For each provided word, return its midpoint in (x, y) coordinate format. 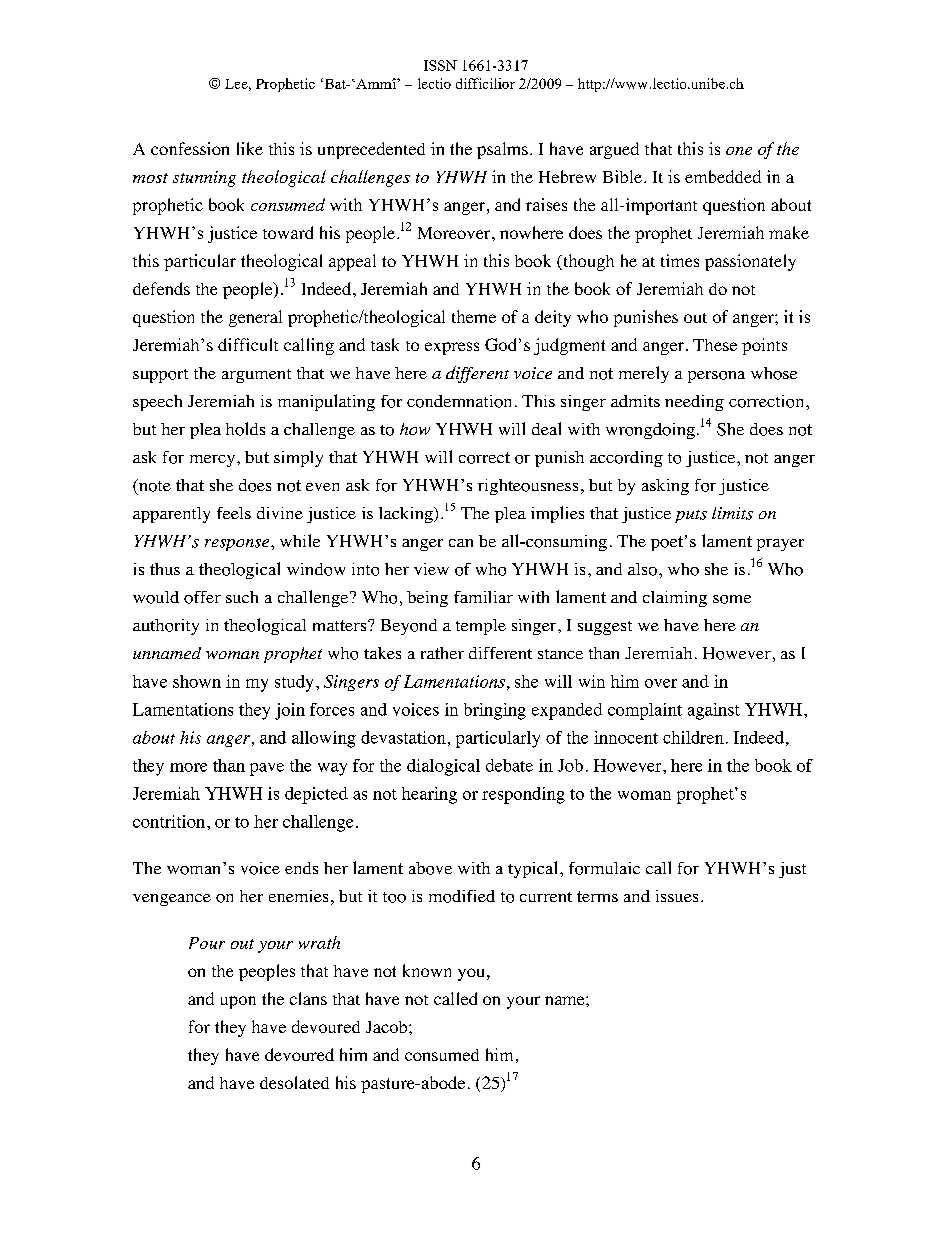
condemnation (459, 401)
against (714, 711)
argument (256, 376)
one (739, 151)
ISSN (440, 65)
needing (694, 403)
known (427, 970)
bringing (495, 711)
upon (238, 1002)
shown (197, 681)
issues (677, 896)
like (250, 148)
